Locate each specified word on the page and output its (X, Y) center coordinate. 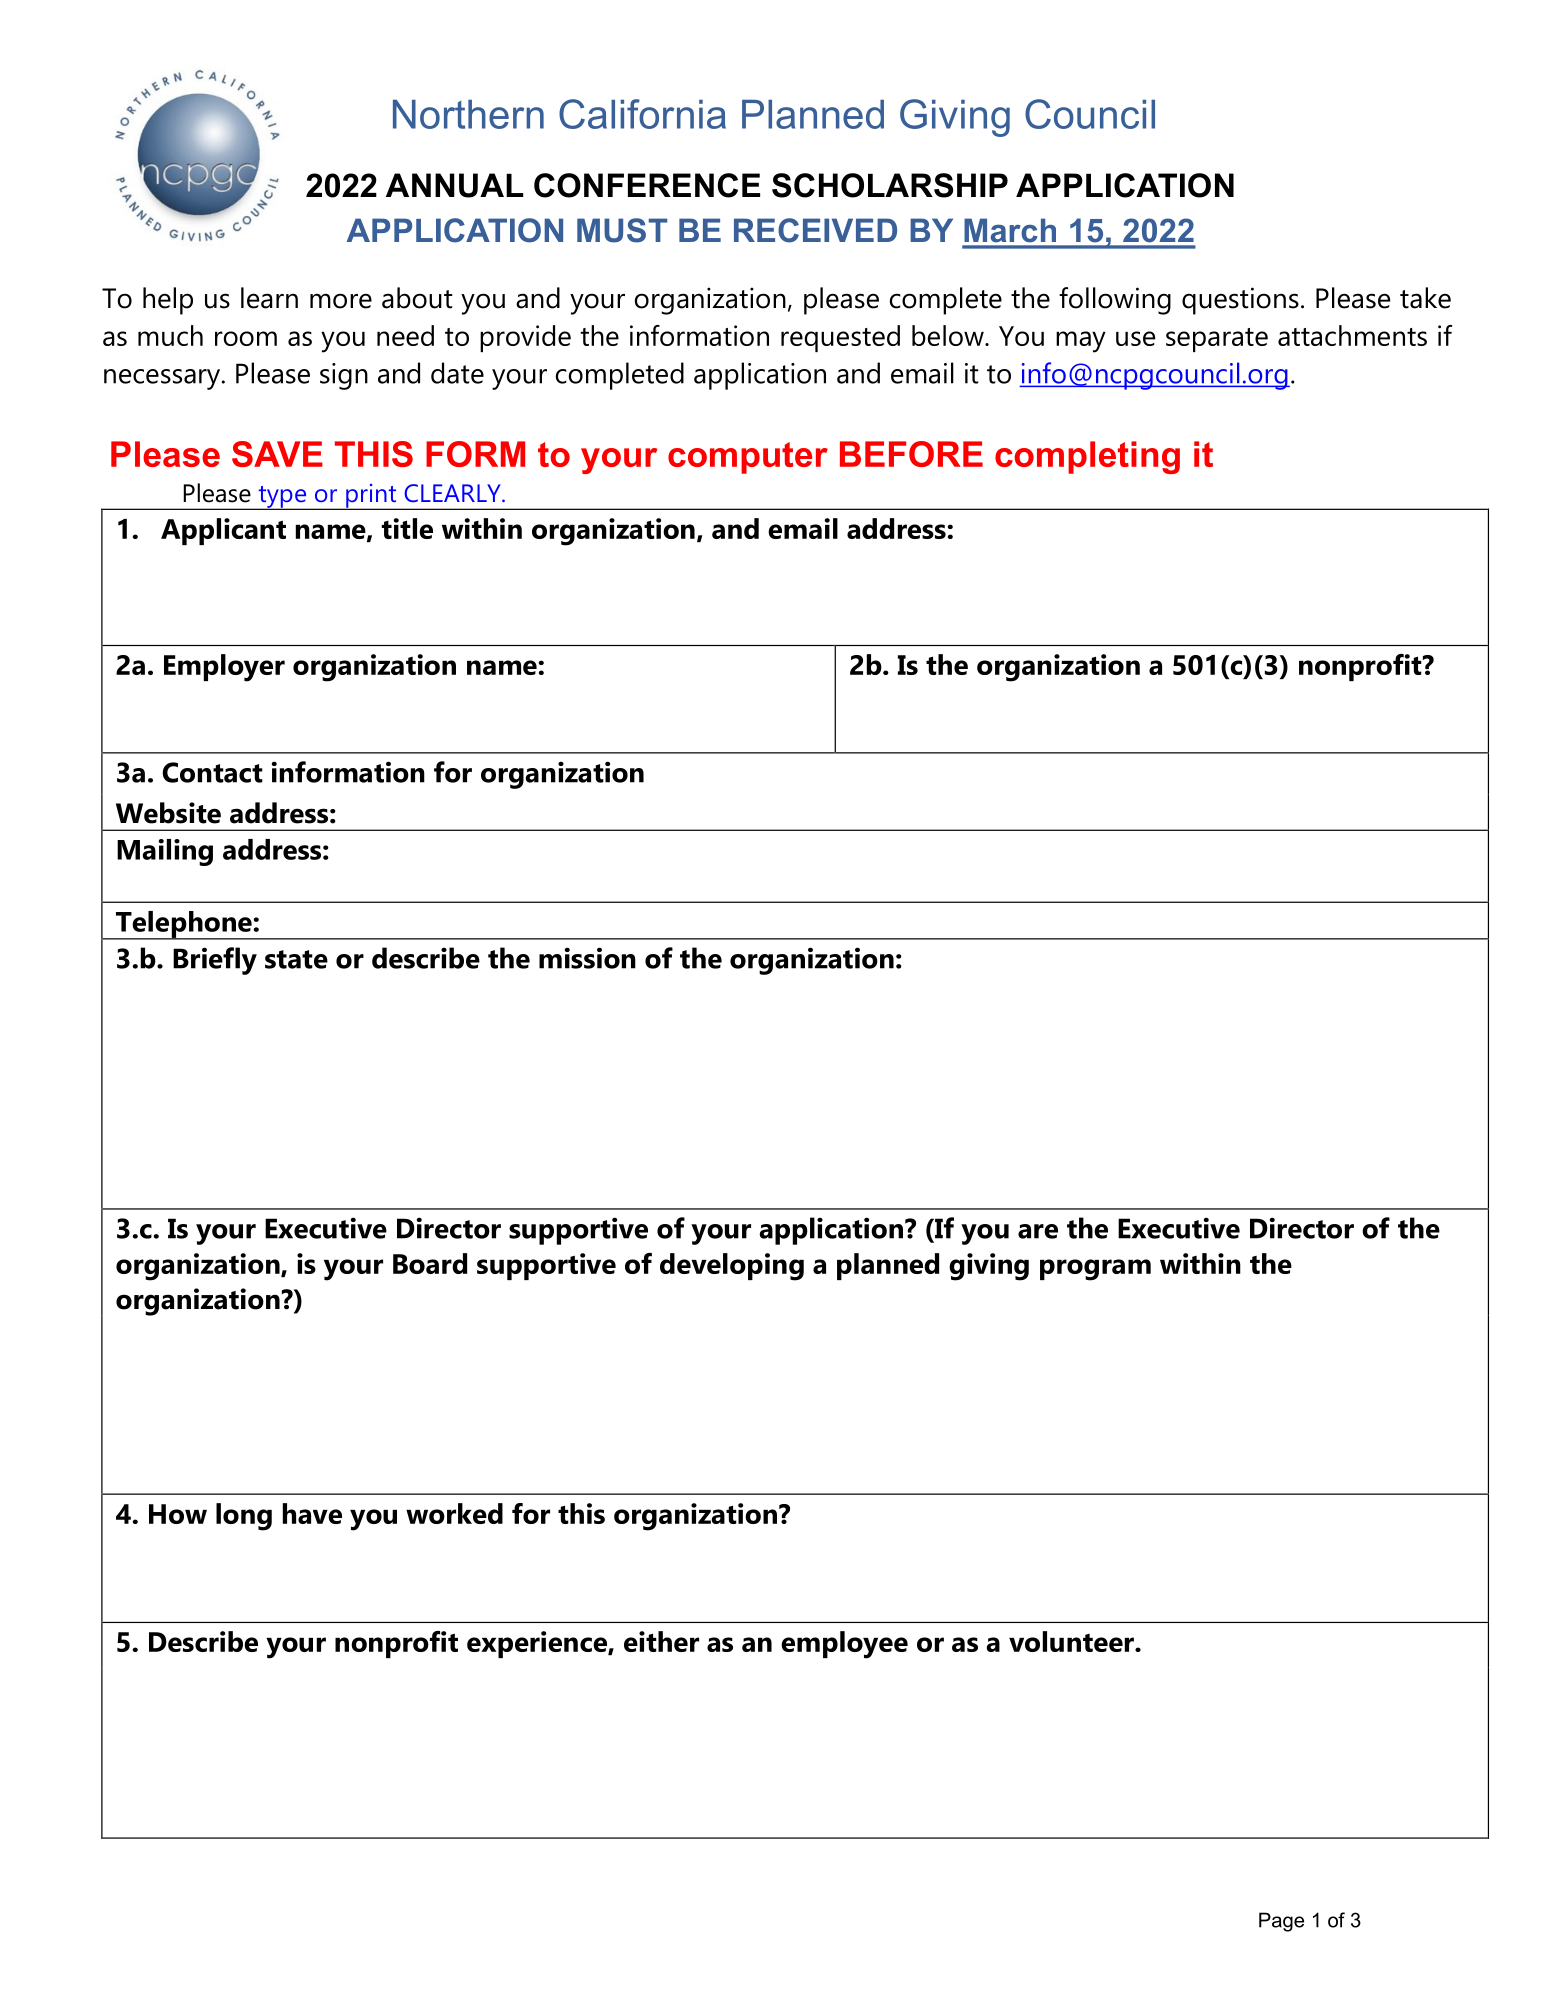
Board (430, 1263)
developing (732, 1267)
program (1095, 1270)
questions (1240, 301)
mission (587, 958)
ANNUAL (455, 185)
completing (1087, 457)
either (661, 1641)
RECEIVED (815, 230)
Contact (212, 772)
